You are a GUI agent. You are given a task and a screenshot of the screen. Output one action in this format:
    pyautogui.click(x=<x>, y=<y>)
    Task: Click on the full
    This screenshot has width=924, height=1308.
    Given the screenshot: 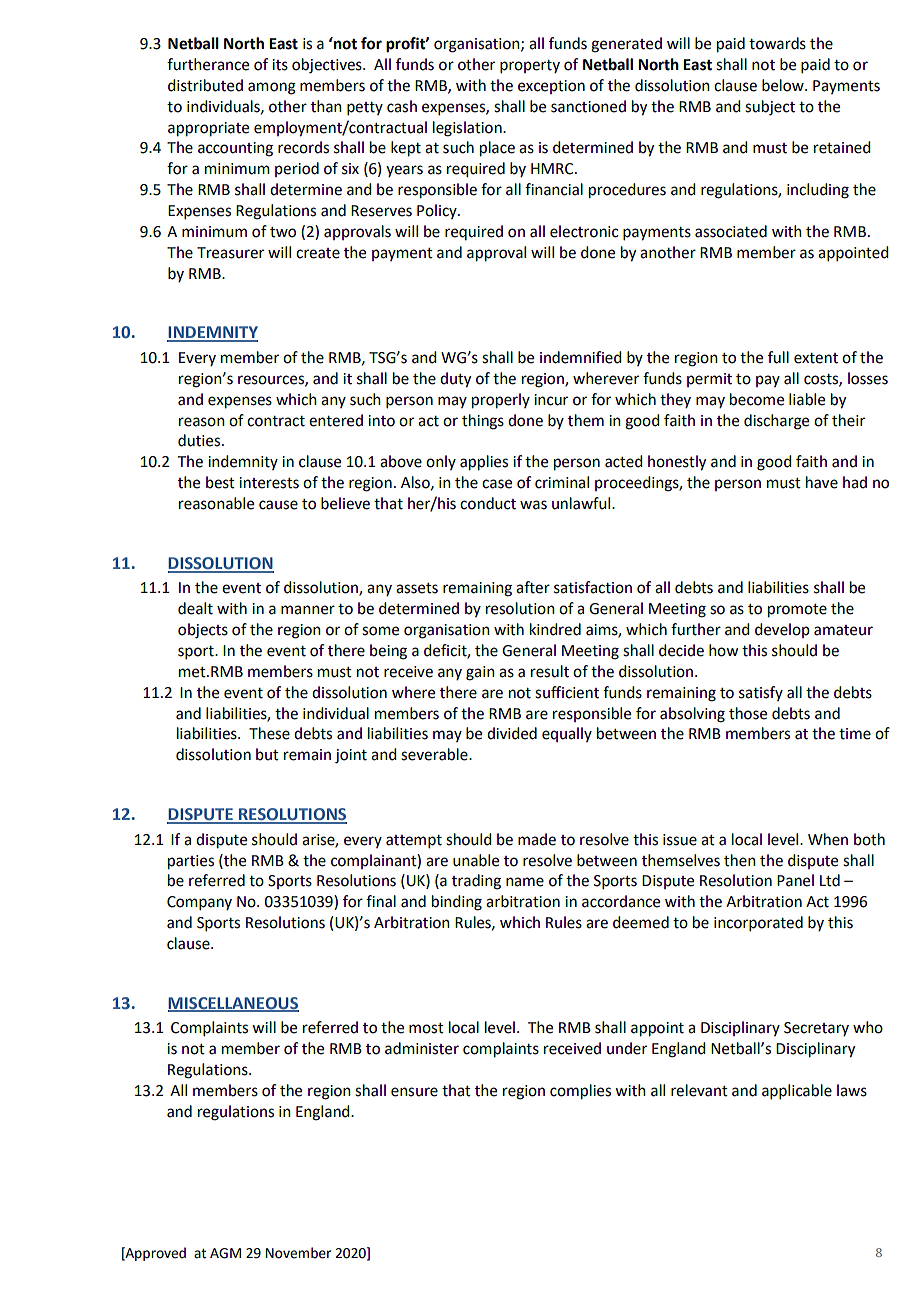 What is the action you would take?
    pyautogui.click(x=778, y=357)
